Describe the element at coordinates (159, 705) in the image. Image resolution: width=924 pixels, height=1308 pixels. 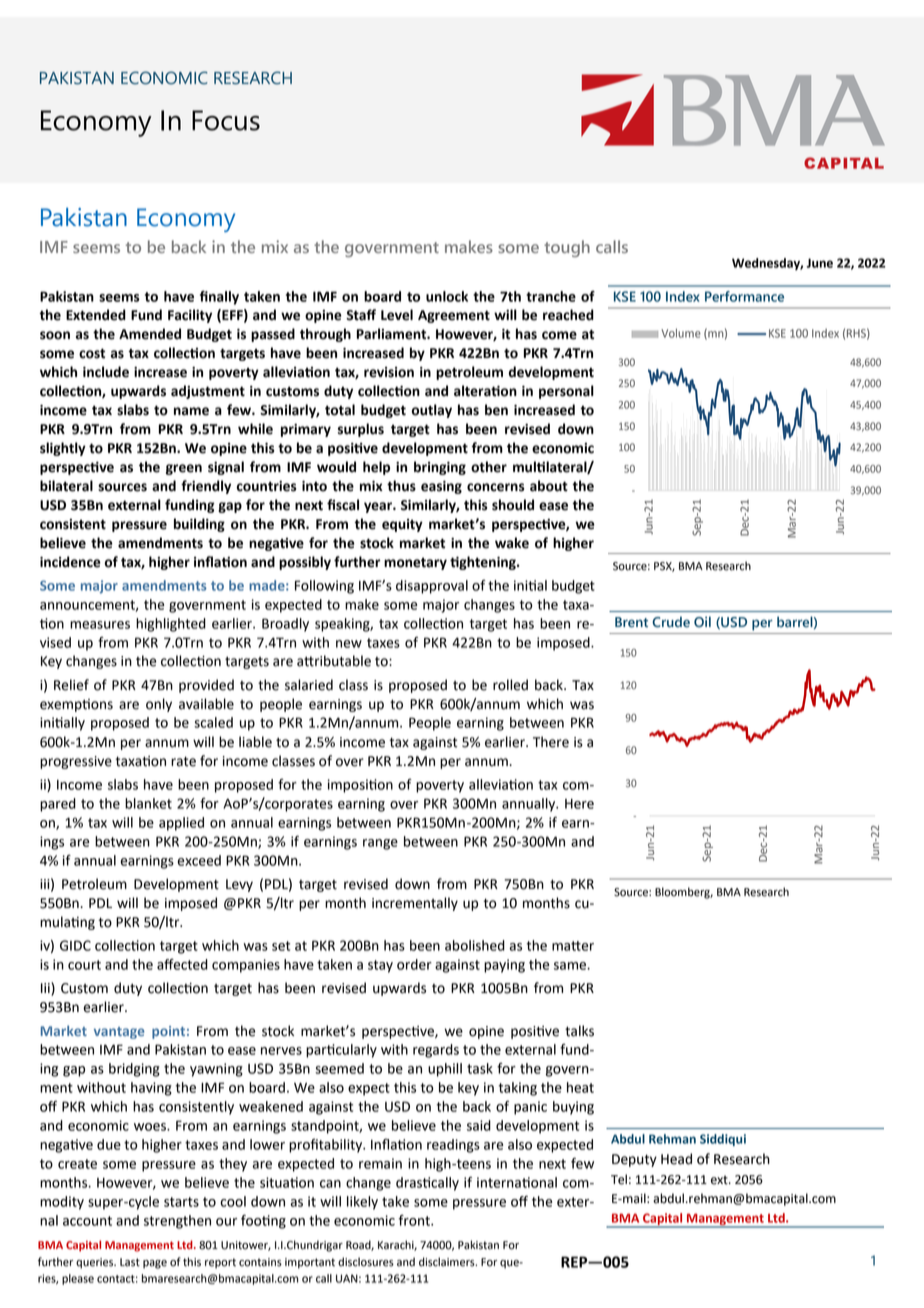
I see `only` at that location.
